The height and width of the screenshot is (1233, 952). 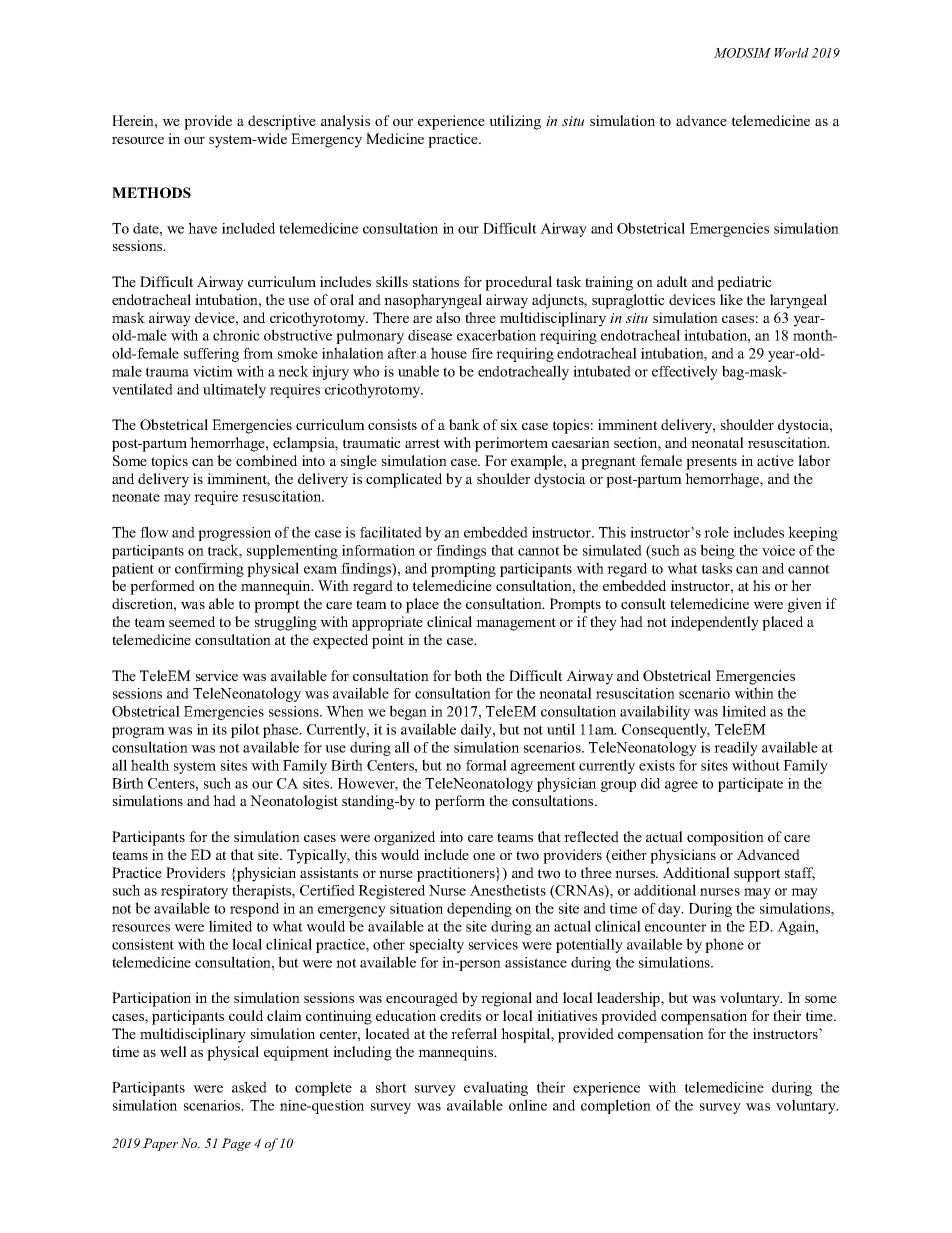 I want to click on bank, so click(x=464, y=424).
